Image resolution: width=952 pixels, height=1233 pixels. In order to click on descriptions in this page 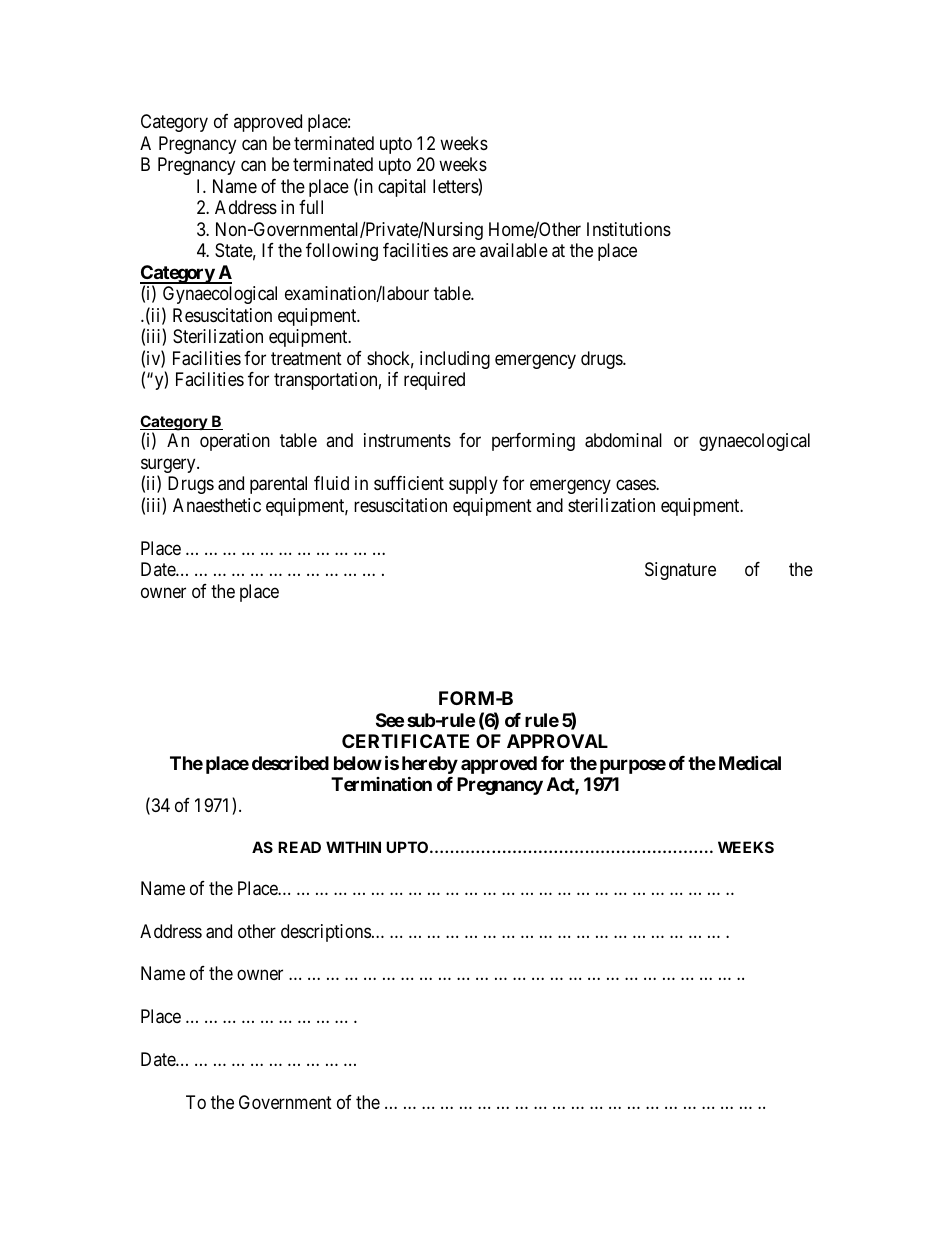, I will do `click(326, 933)`.
